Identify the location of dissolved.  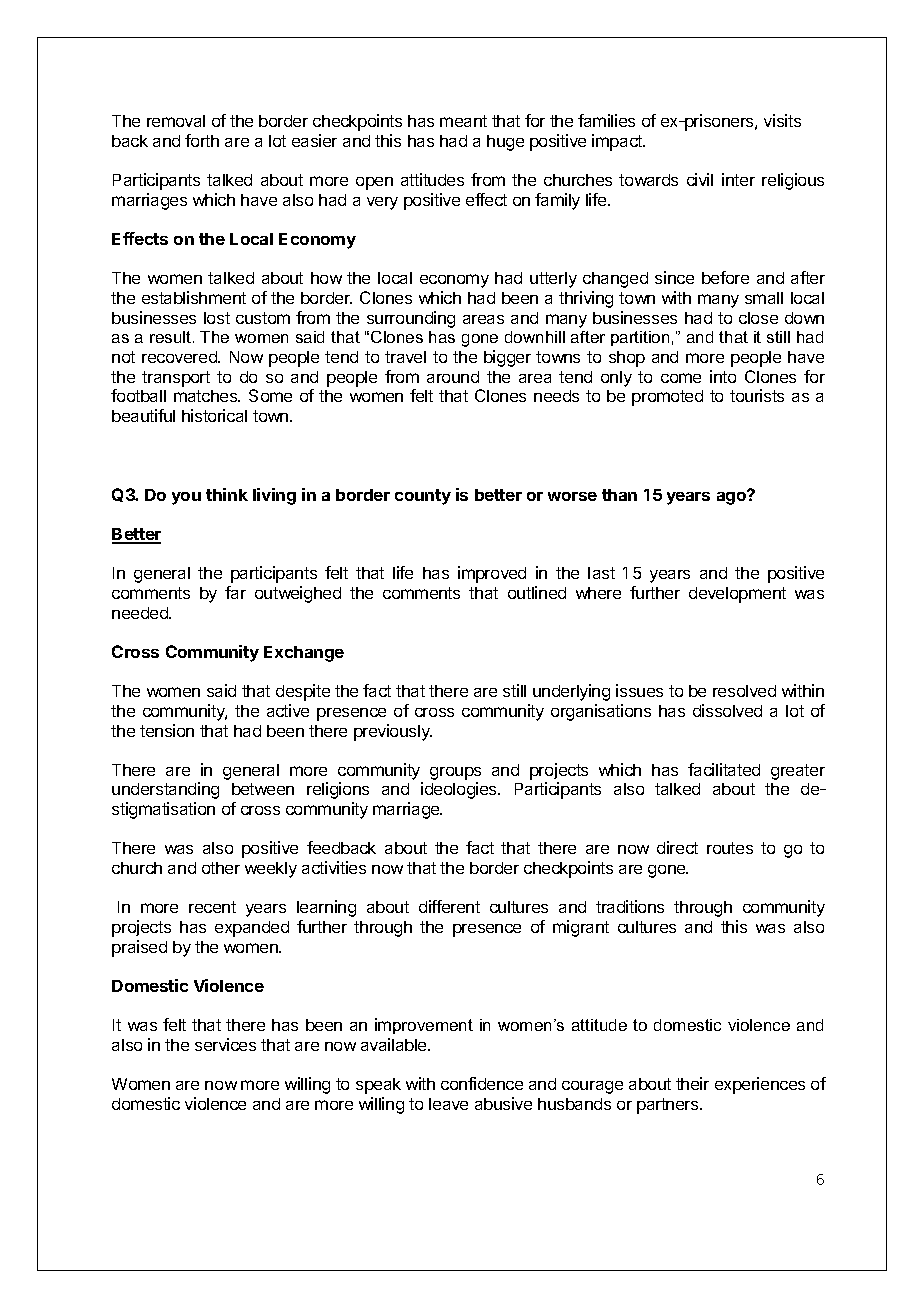
(727, 710).
